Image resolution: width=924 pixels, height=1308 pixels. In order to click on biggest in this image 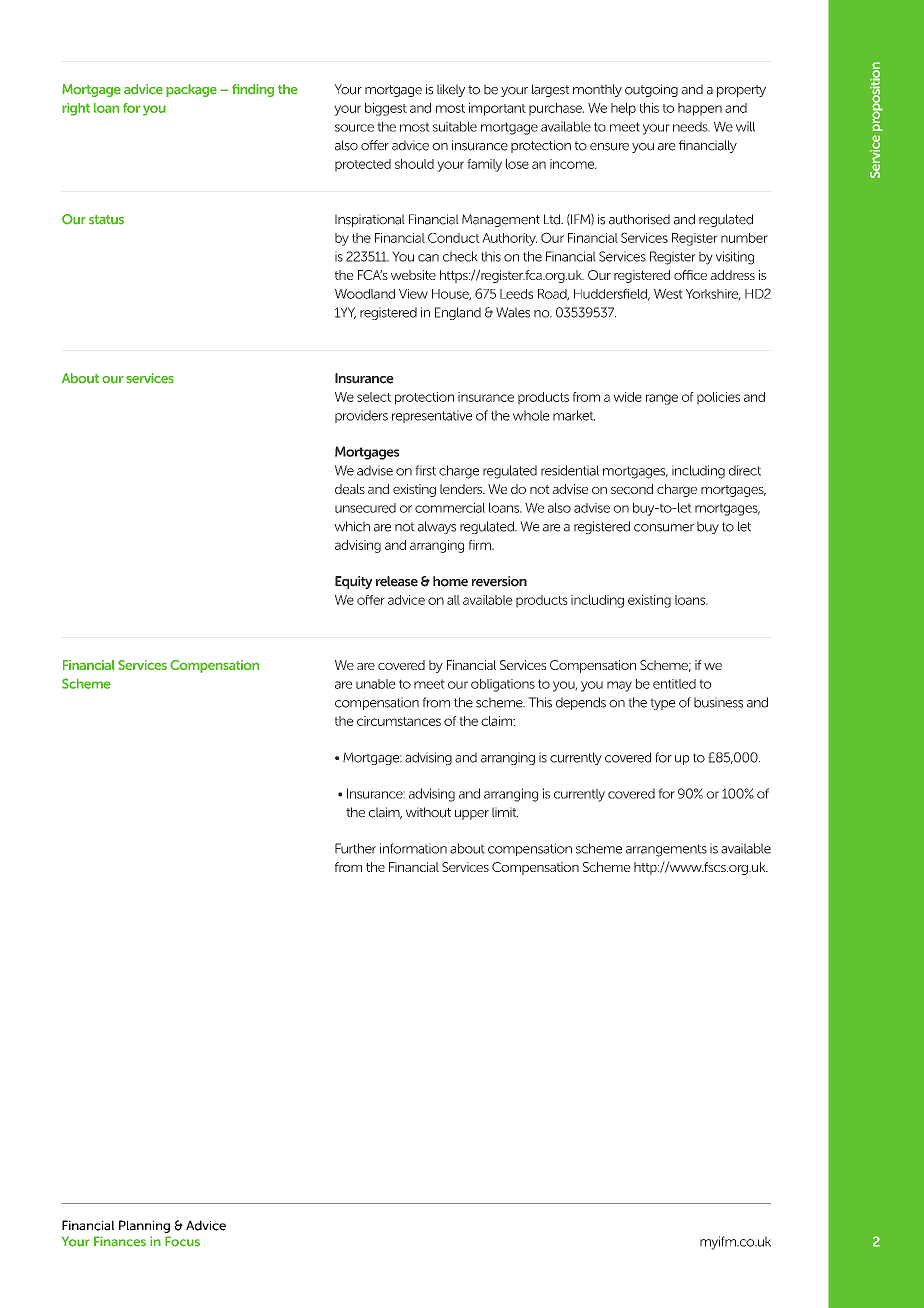, I will do `click(386, 109)`.
